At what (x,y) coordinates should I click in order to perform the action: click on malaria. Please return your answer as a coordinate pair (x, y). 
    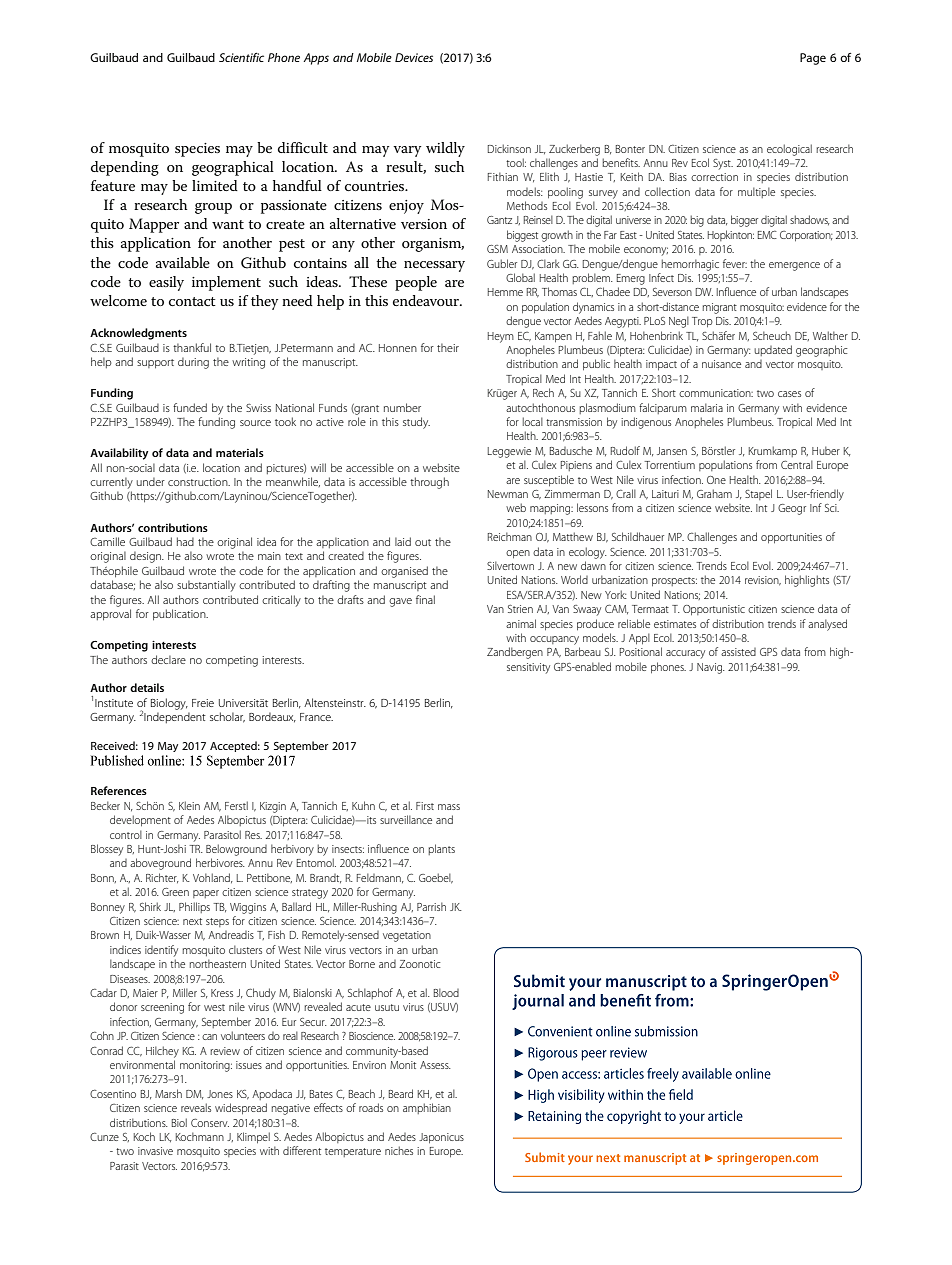
    Looking at the image, I should click on (707, 407).
